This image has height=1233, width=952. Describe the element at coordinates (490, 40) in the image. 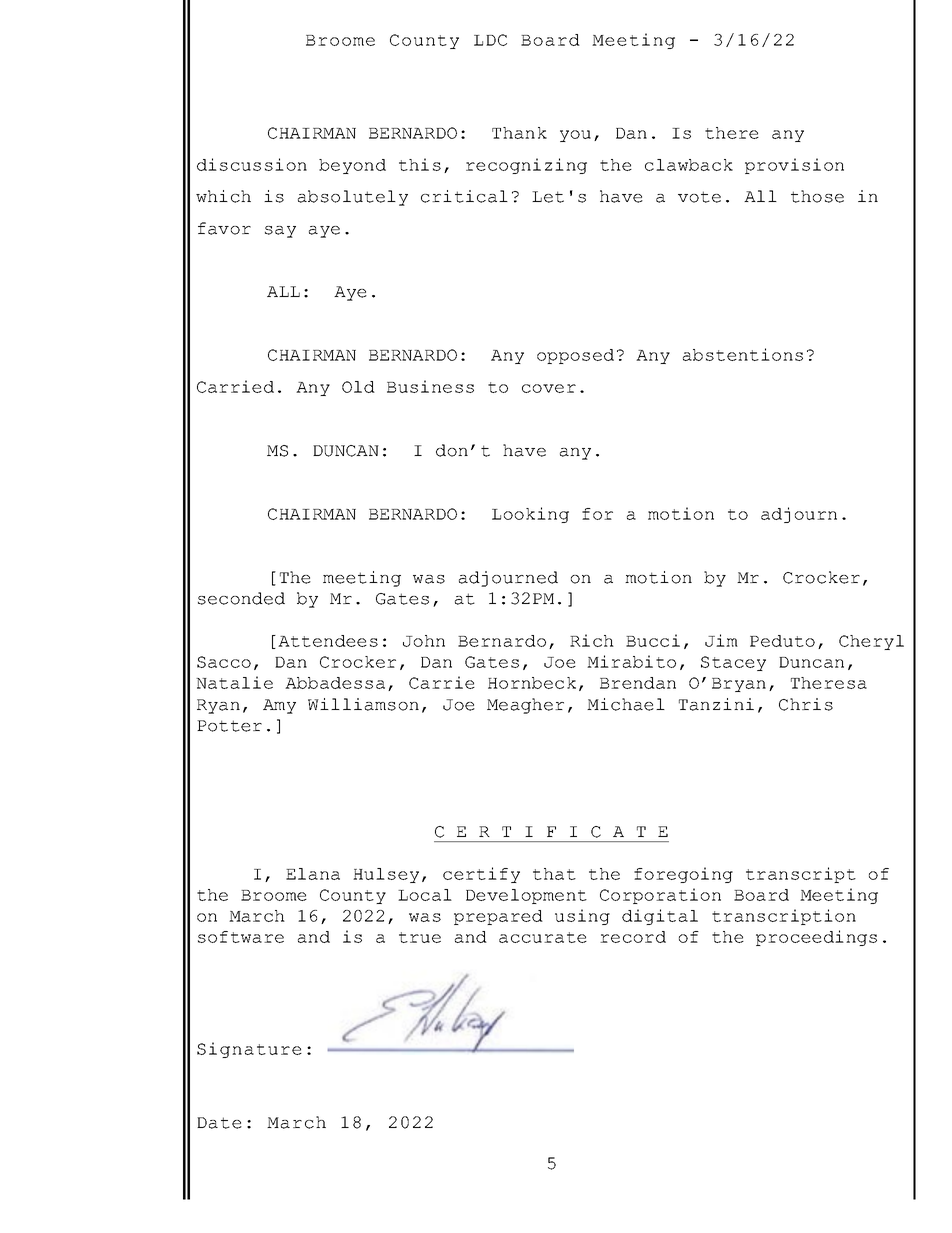

I see `LDC` at that location.
